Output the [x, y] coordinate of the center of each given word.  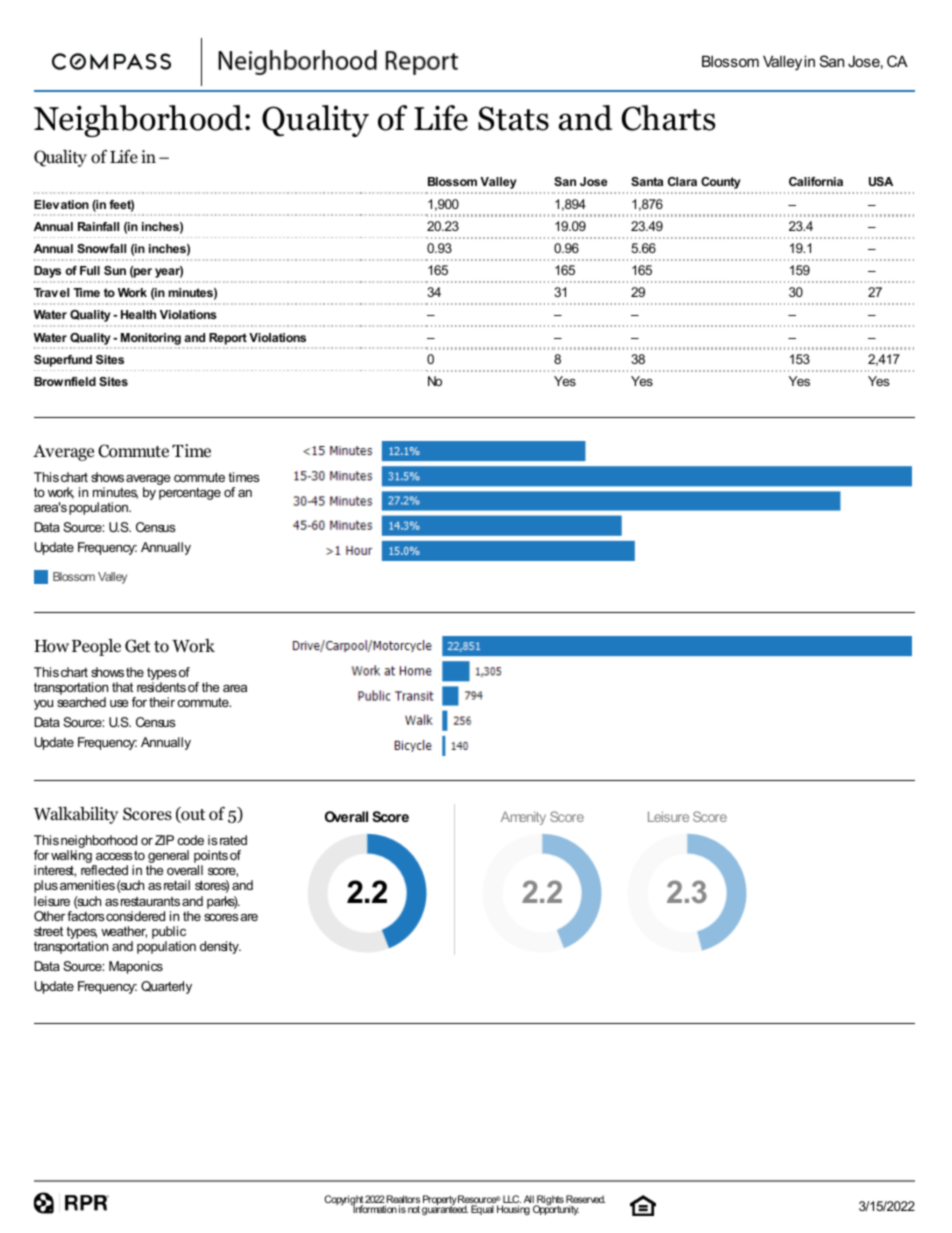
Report [228, 339]
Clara [682, 181]
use [119, 703]
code [191, 840]
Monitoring [151, 339]
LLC [511, 1200]
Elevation [61, 204]
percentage [190, 494]
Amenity [523, 818]
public [169, 934]
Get [138, 646]
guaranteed [445, 1209]
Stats [513, 118]
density [220, 947]
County [721, 183]
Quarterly [166, 987]
